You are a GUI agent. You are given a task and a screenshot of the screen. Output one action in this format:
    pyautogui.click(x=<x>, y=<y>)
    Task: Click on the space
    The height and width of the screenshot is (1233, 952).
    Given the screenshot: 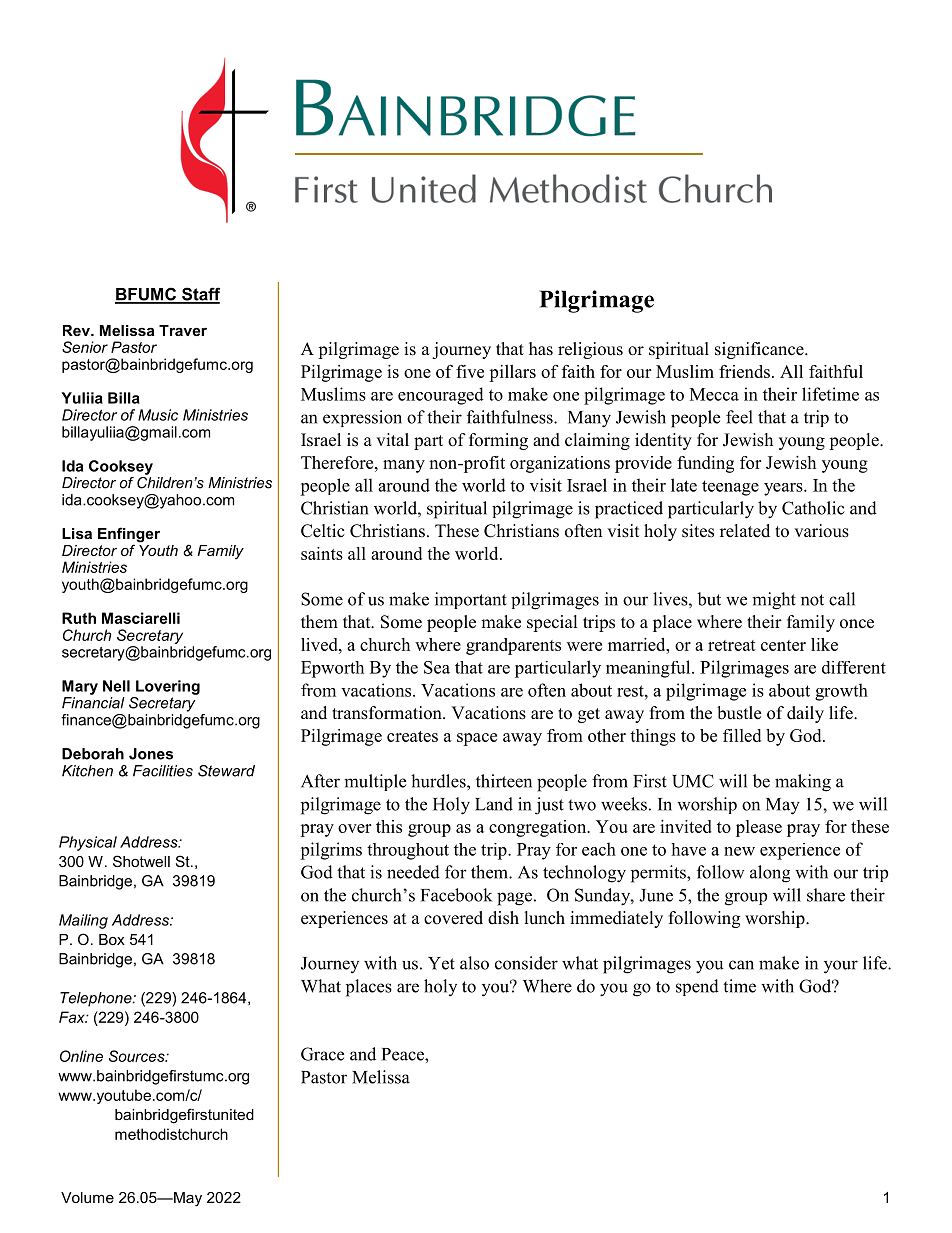 What is the action you would take?
    pyautogui.click(x=477, y=739)
